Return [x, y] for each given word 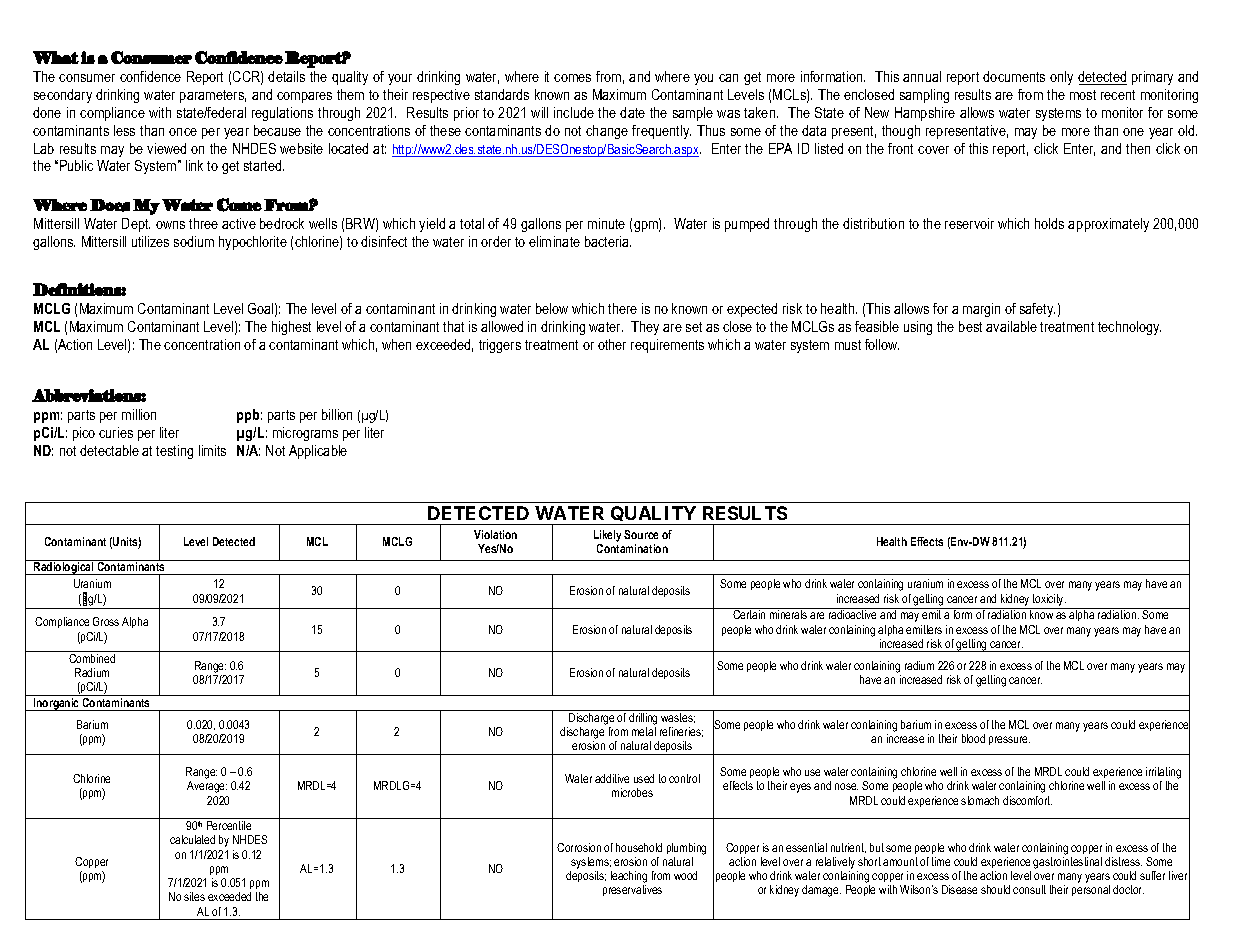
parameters [213, 96]
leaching [629, 878]
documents [1014, 76]
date [632, 112]
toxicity [1049, 600]
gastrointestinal [1067, 863]
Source [641, 534]
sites [194, 896]
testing [174, 452]
